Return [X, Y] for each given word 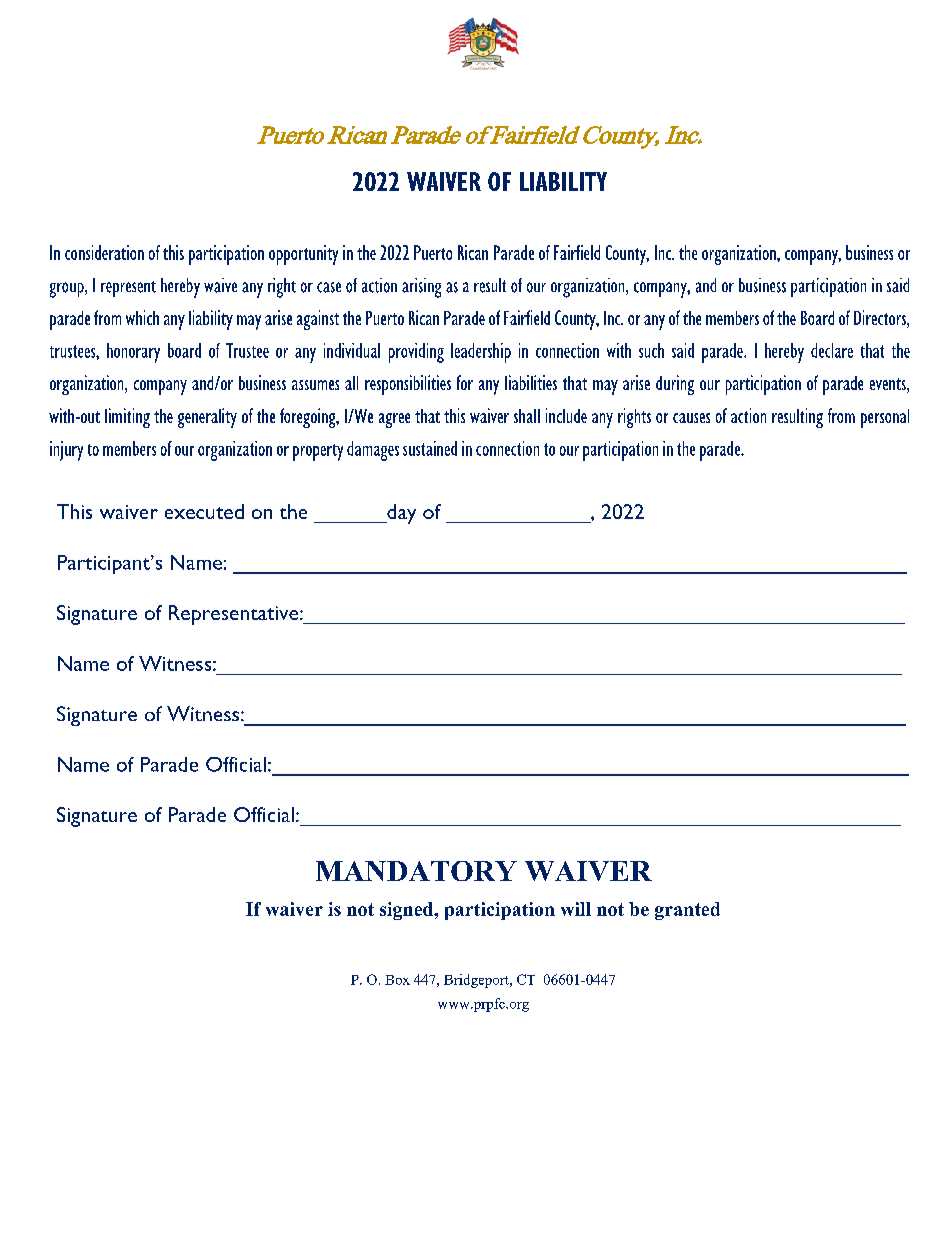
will [576, 909]
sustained [430, 448]
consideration [104, 252]
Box [397, 980]
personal [885, 418]
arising [421, 288]
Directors [881, 319]
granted [687, 911]
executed [204, 511]
